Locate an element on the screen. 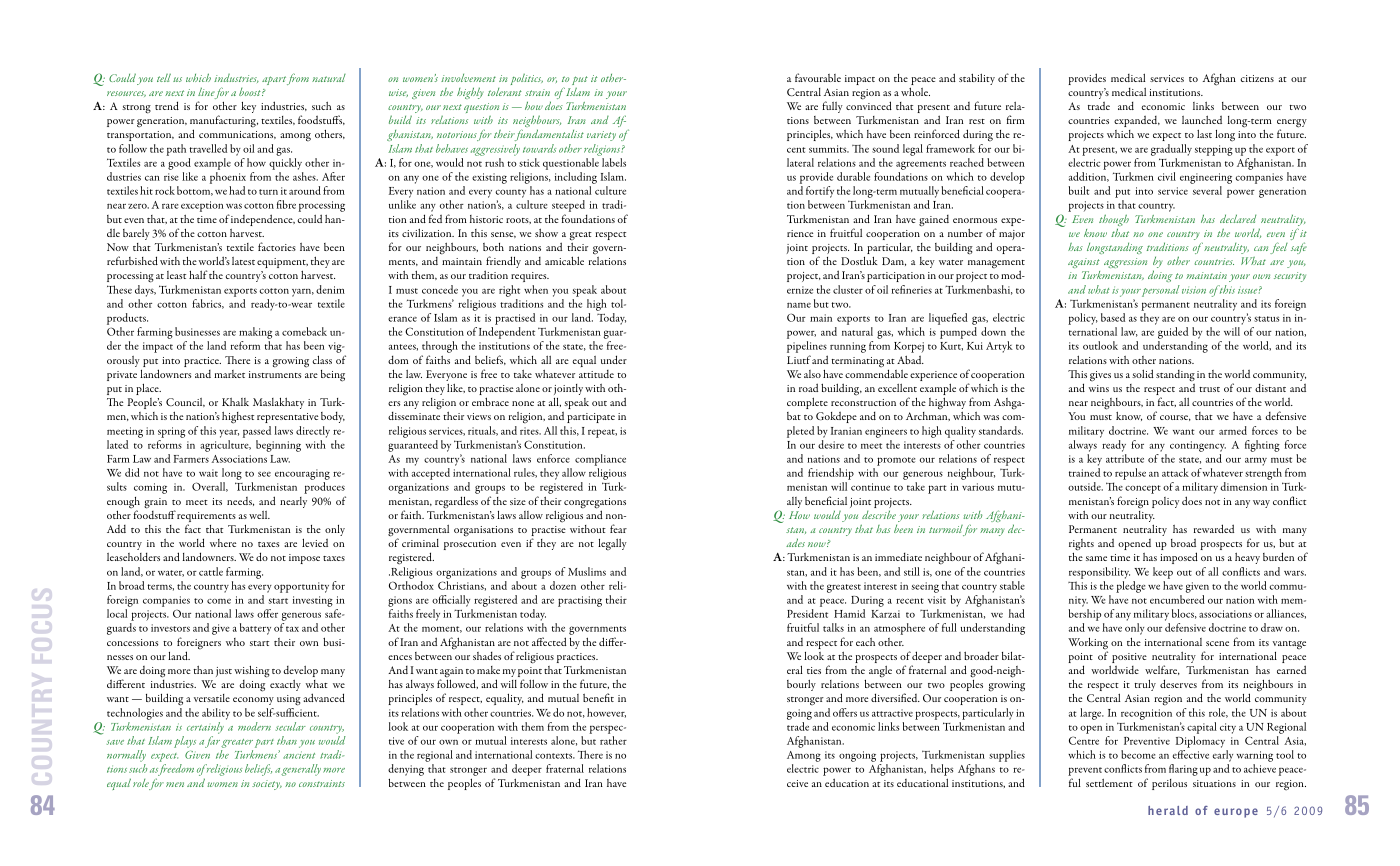 This screenshot has width=1400, height=866. perilous is located at coordinates (1169, 784).
